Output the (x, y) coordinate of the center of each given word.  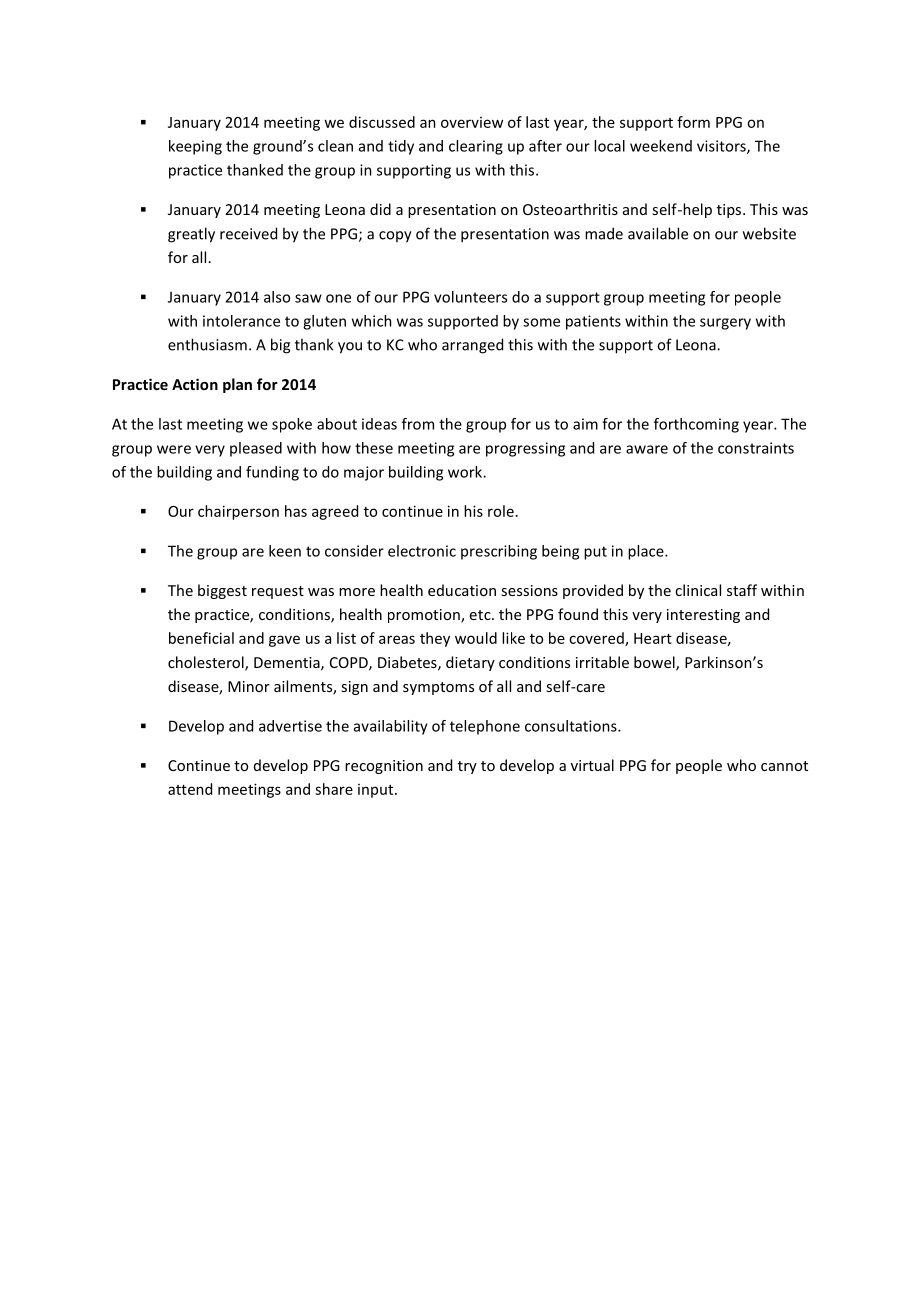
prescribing (499, 552)
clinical (698, 590)
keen (285, 551)
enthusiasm (207, 344)
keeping (195, 147)
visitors (722, 147)
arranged (472, 346)
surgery (725, 324)
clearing (476, 147)
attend (190, 789)
